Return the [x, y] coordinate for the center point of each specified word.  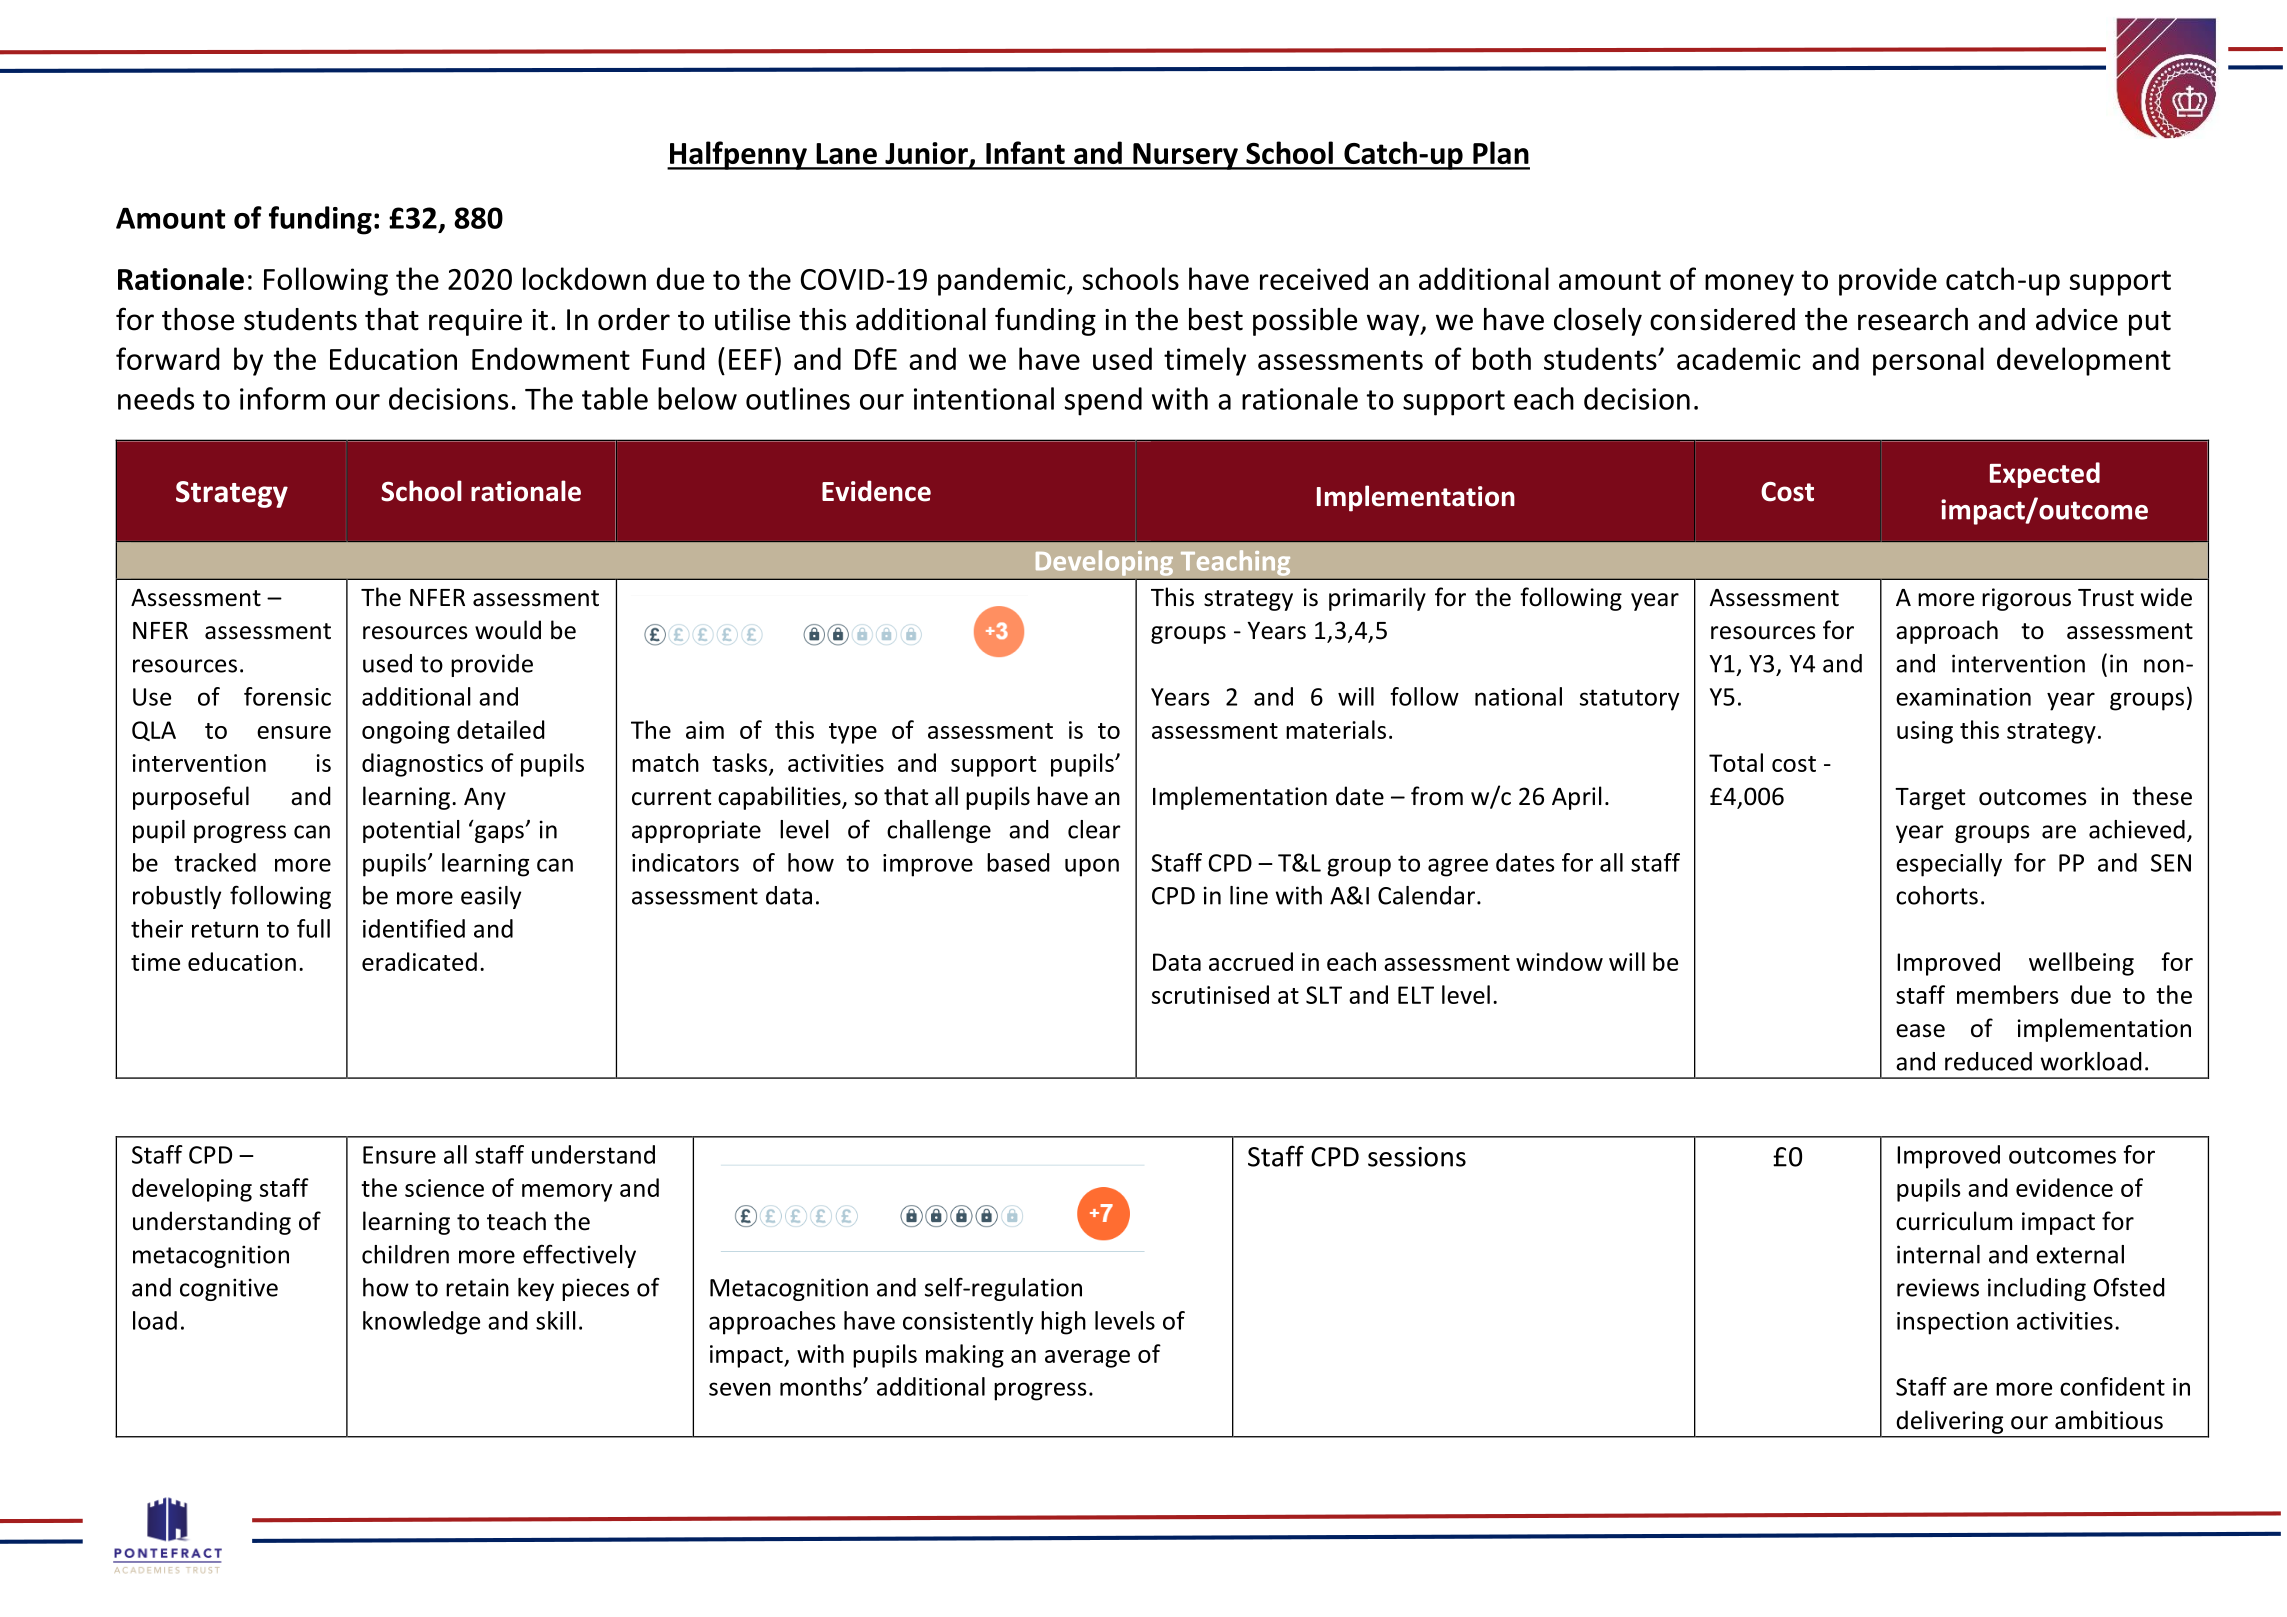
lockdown [584, 278]
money [1749, 285]
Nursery [1185, 156]
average [1087, 1359]
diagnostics [422, 765]
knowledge [421, 1323]
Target [1930, 799]
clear [1094, 829]
